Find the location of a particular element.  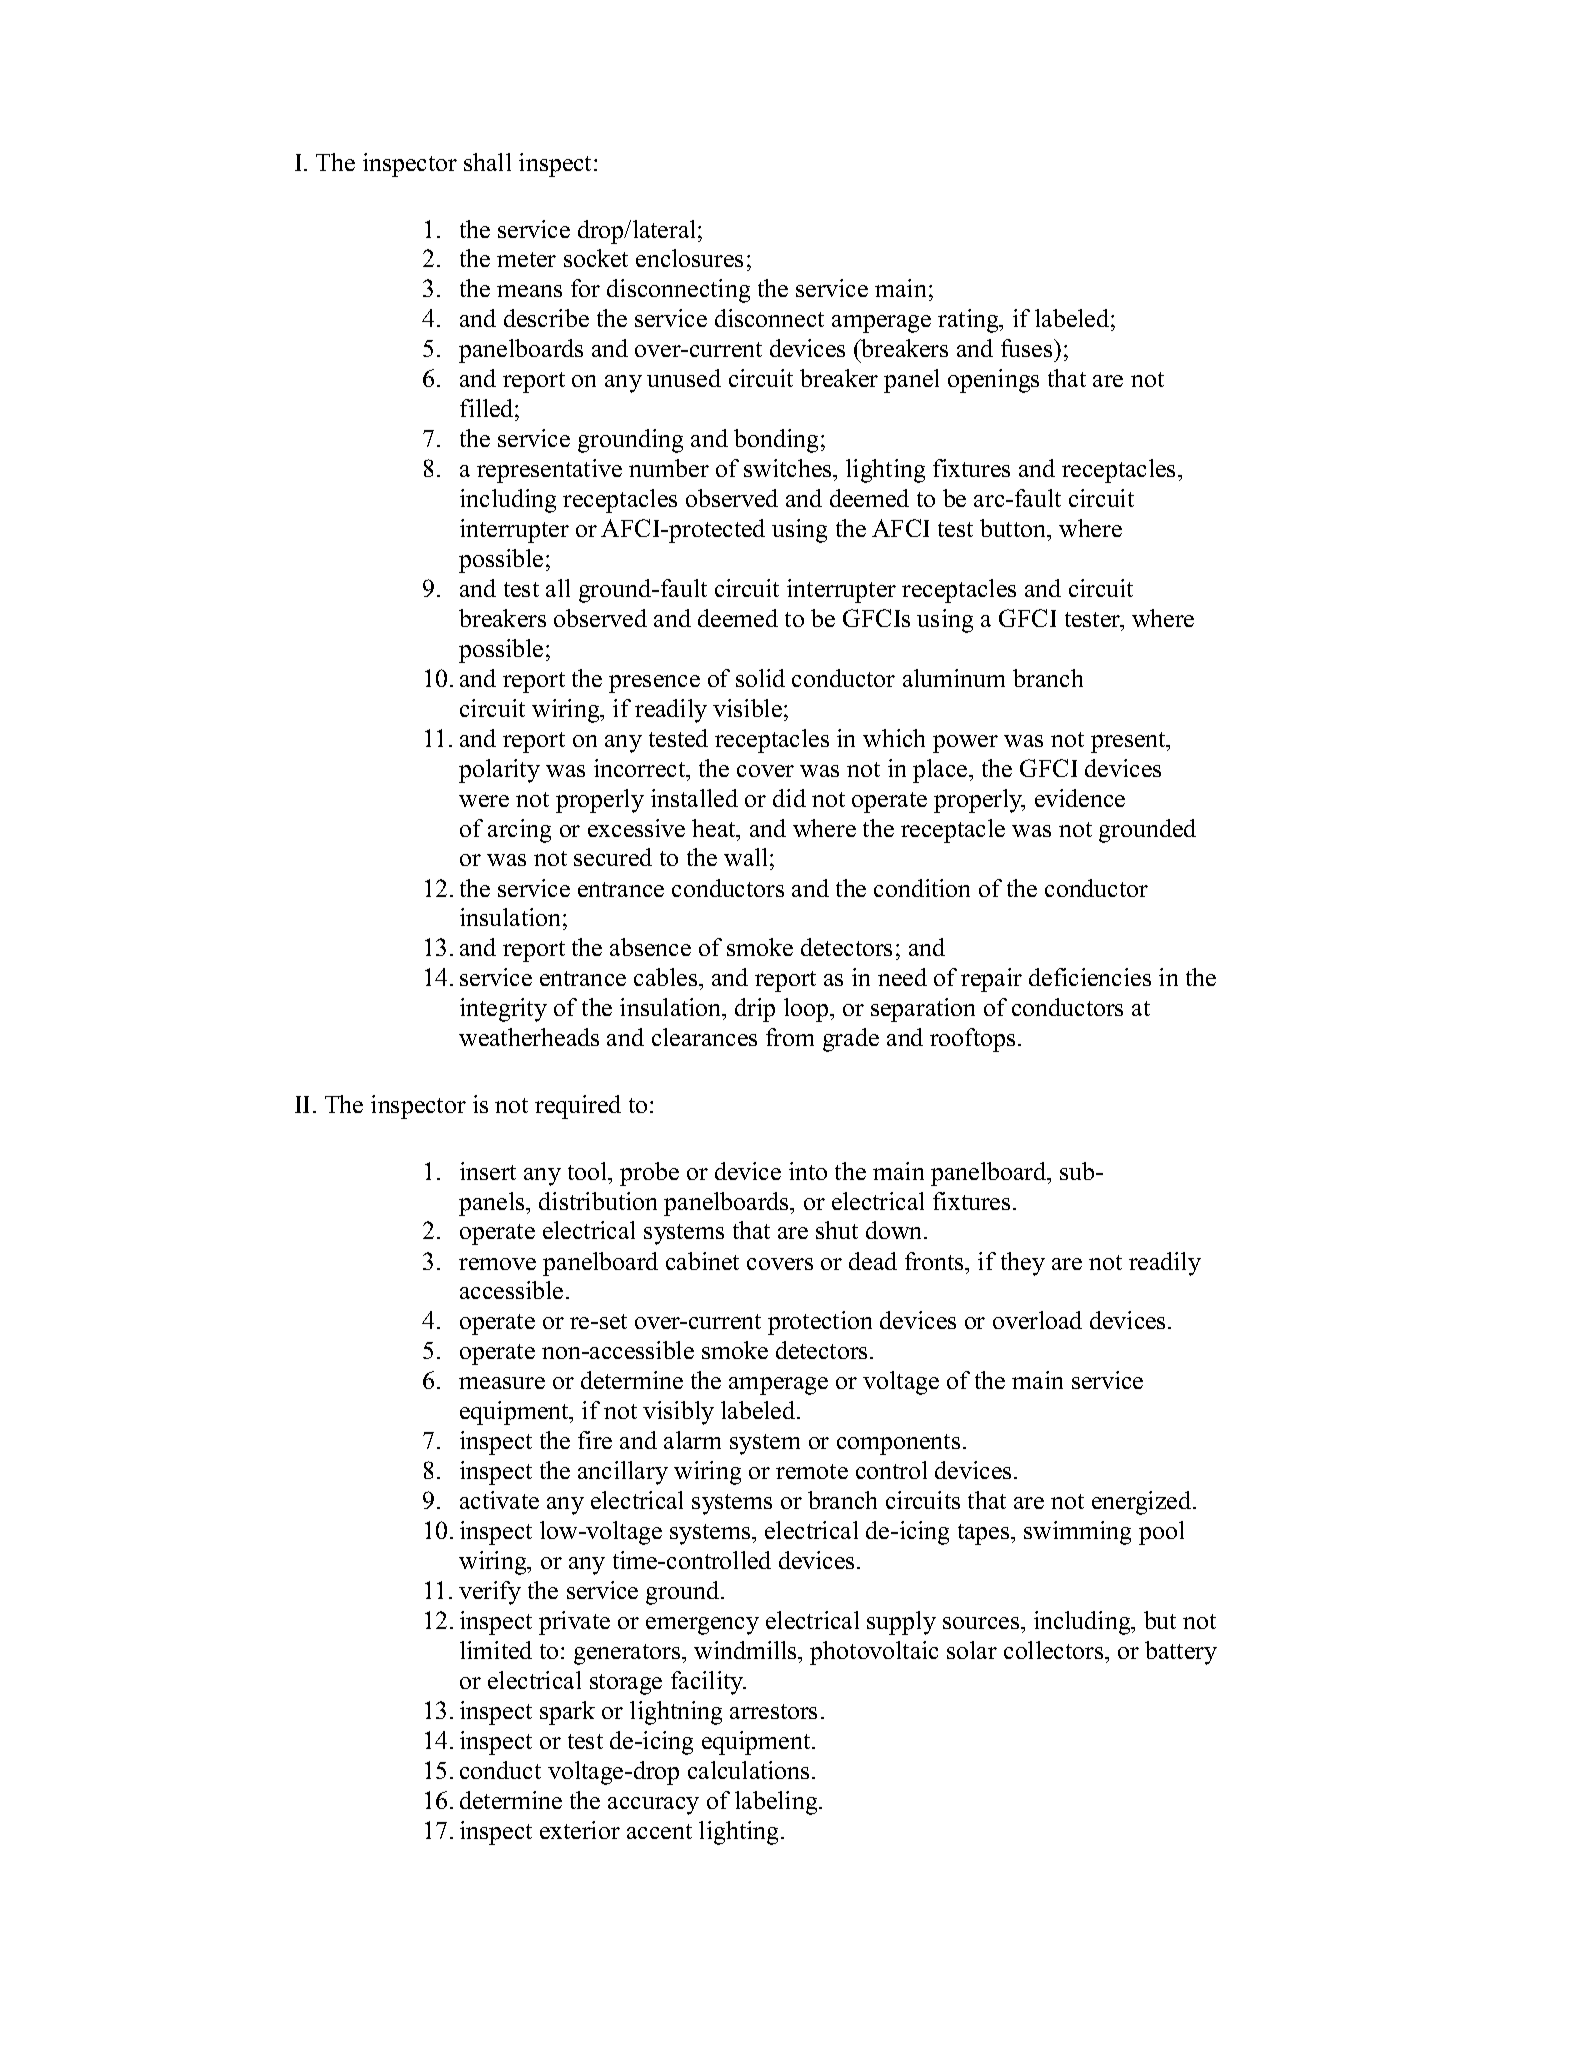

loop is located at coordinates (807, 1010).
